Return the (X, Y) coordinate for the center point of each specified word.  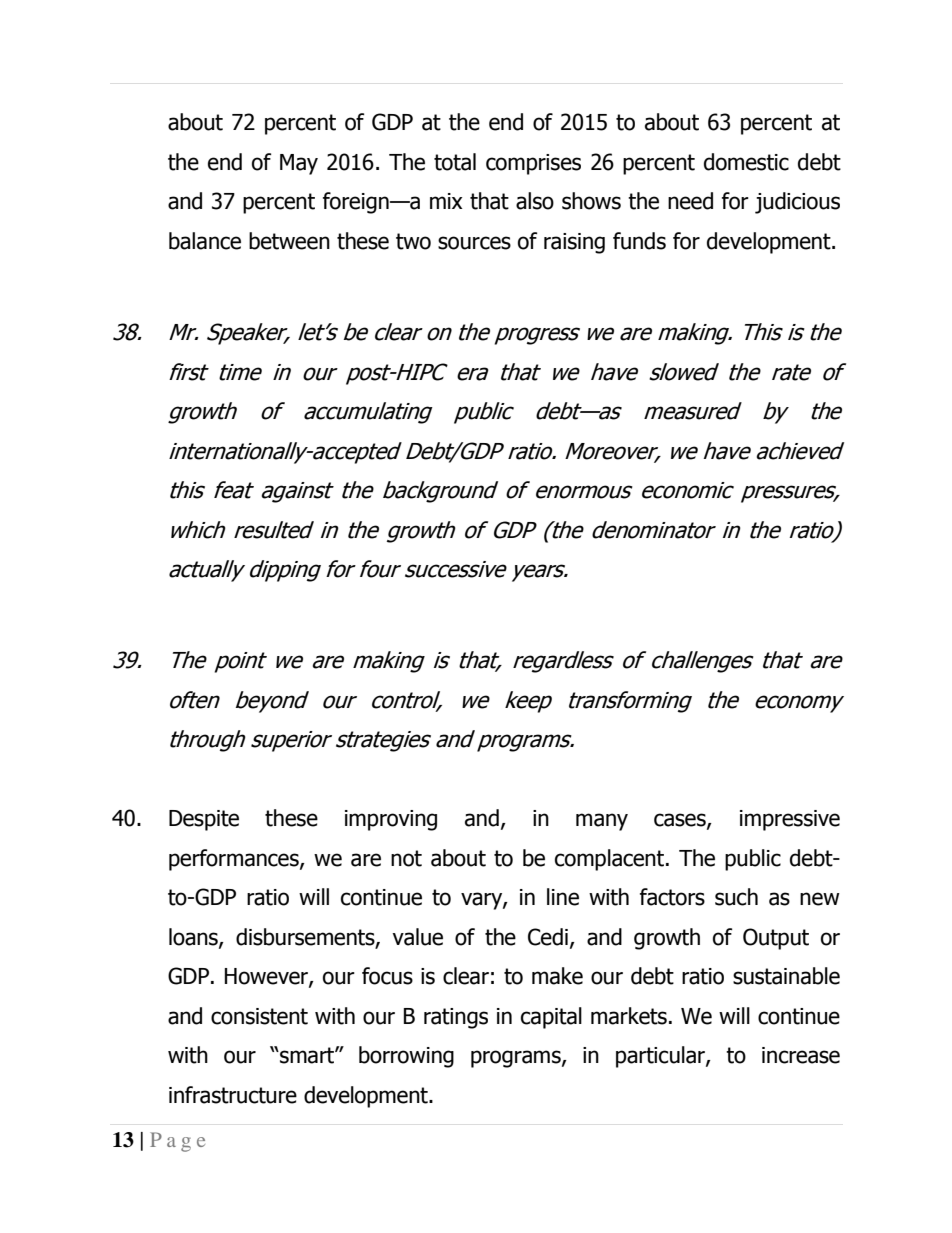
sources (474, 243)
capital (551, 1018)
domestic (746, 162)
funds (639, 241)
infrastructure (233, 1095)
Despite (204, 820)
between (289, 241)
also (535, 201)
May (299, 164)
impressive (790, 820)
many (602, 822)
